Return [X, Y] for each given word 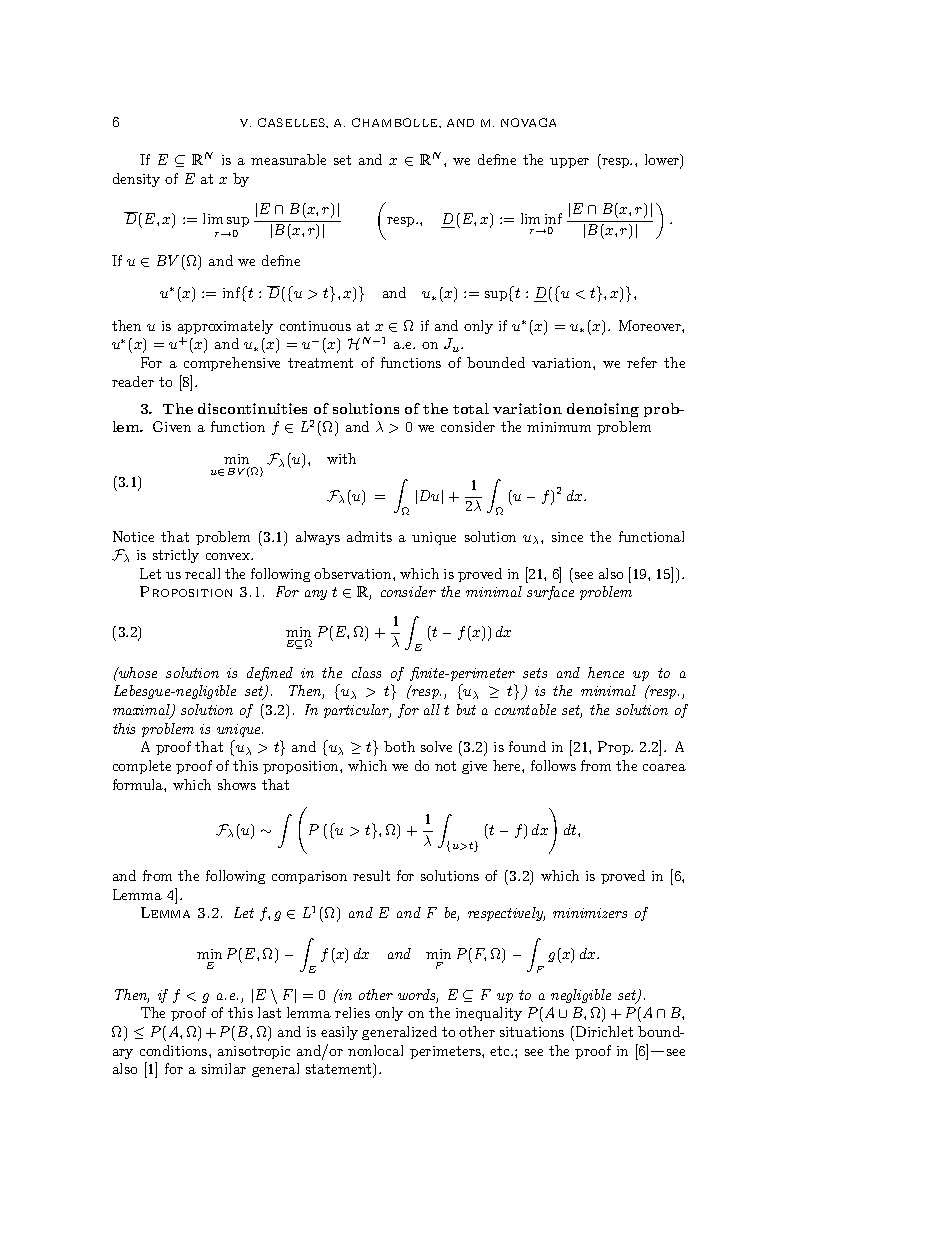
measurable [288, 159]
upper [569, 163]
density [136, 180]
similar [224, 1068]
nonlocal [375, 1050]
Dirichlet [603, 1031]
